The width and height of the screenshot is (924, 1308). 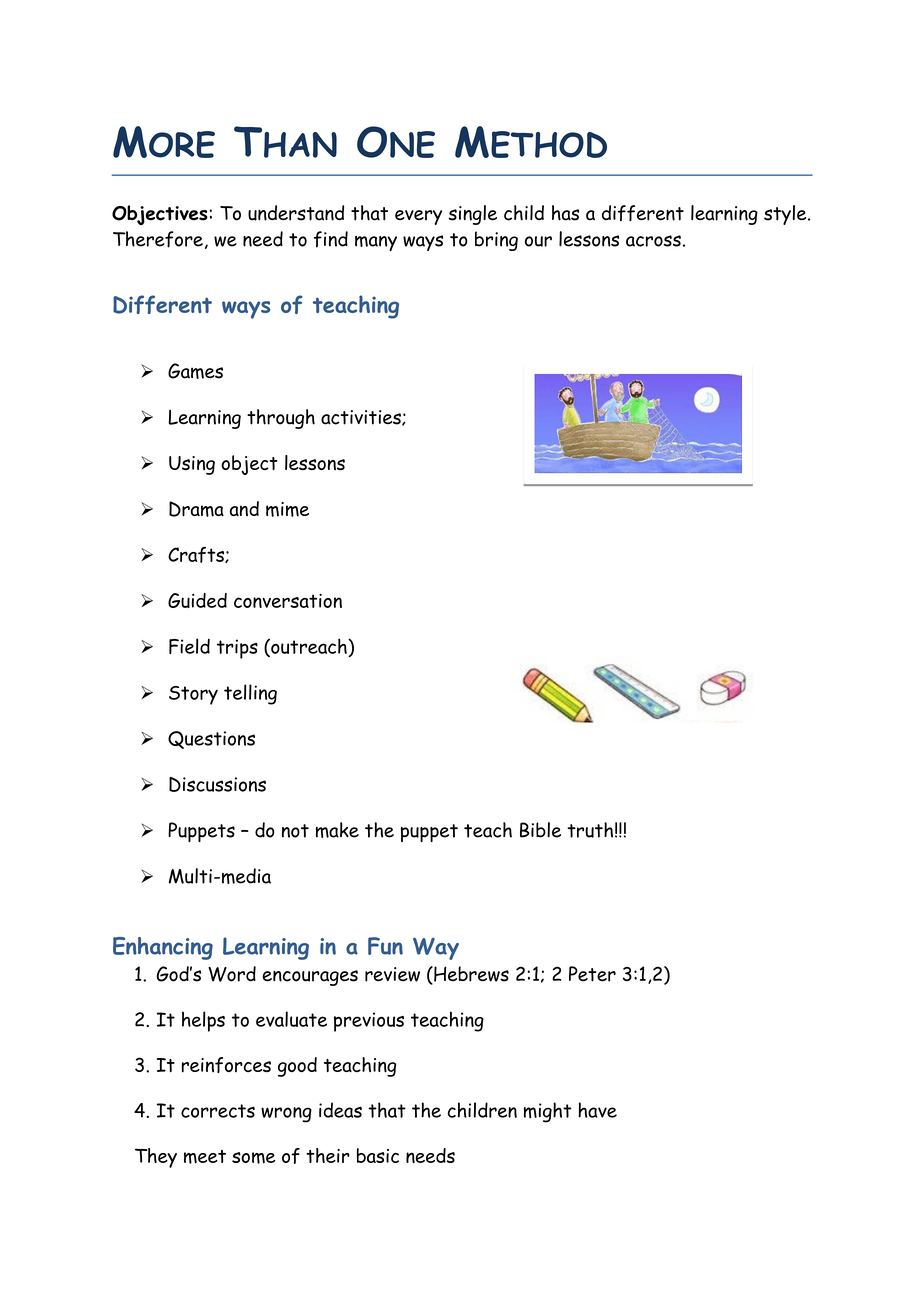 What do you see at coordinates (496, 241) in the screenshot?
I see `bring` at bounding box center [496, 241].
